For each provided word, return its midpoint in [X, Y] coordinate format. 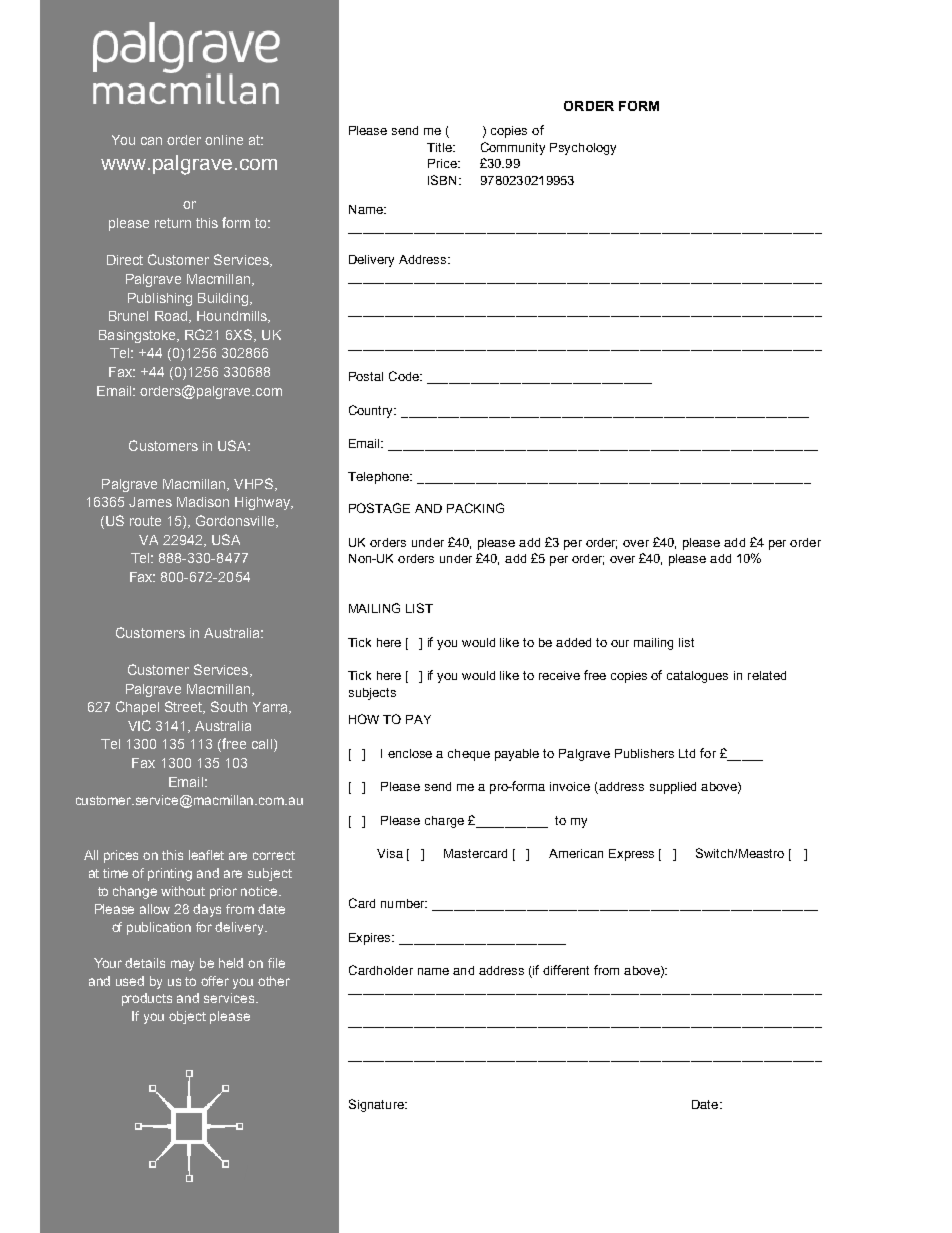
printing [170, 874]
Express [631, 855]
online [224, 140]
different [566, 970]
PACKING [475, 508]
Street [185, 707]
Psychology [583, 149]
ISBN [442, 180]
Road [171, 316]
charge [444, 822]
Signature [377, 1105]
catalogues [697, 677]
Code [405, 376]
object [187, 1017]
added [573, 642]
